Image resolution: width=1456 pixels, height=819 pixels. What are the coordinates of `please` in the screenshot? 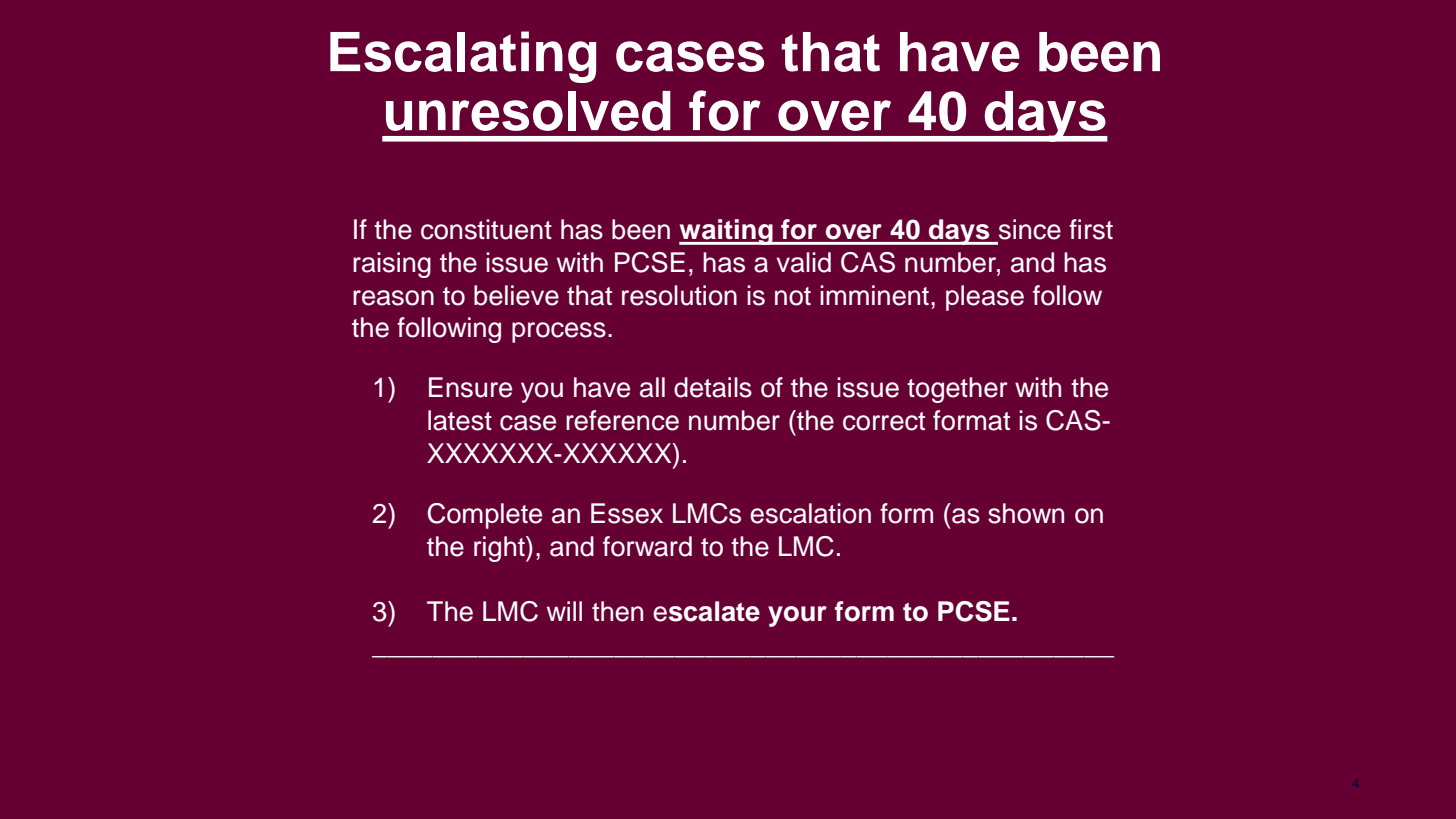 It's located at (985, 298).
